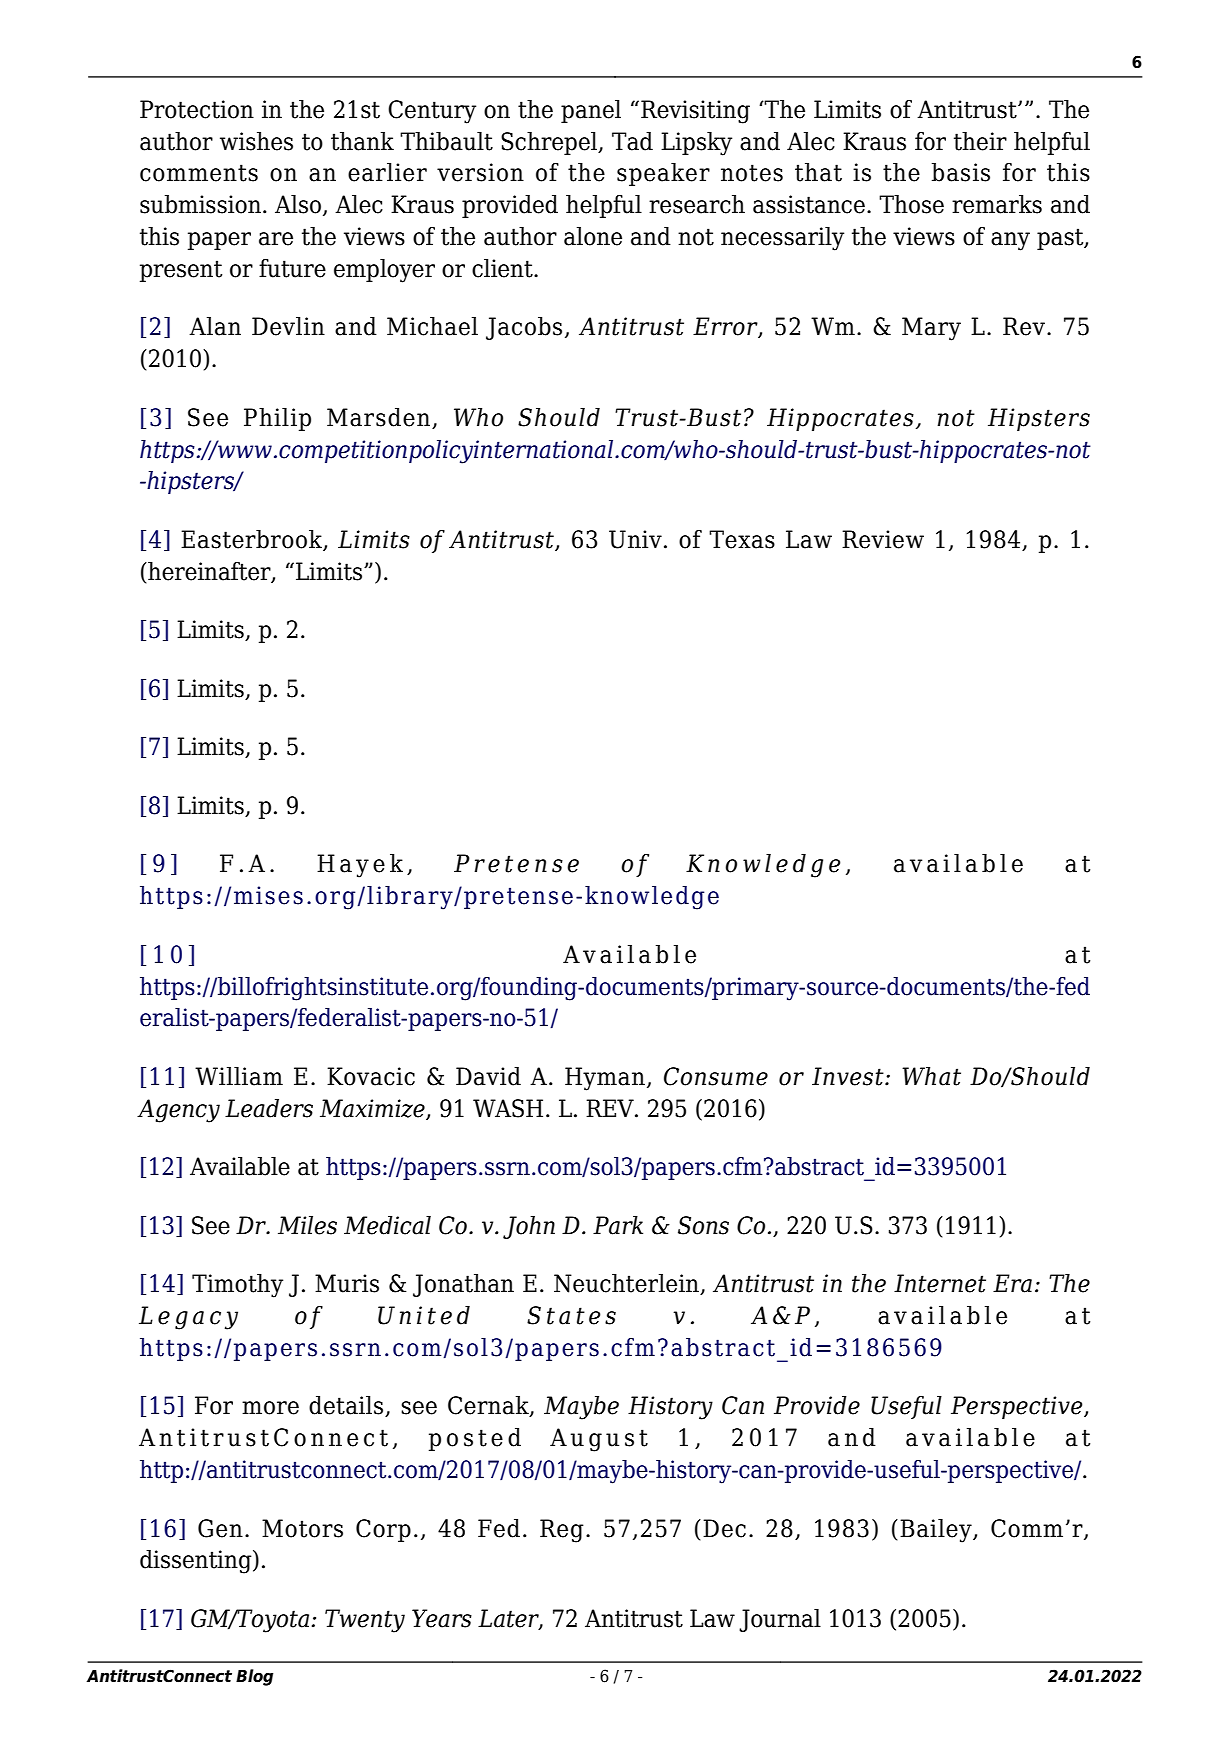 The height and width of the image is (1739, 1230). What do you see at coordinates (931, 1076) in the image?
I see `What` at bounding box center [931, 1076].
